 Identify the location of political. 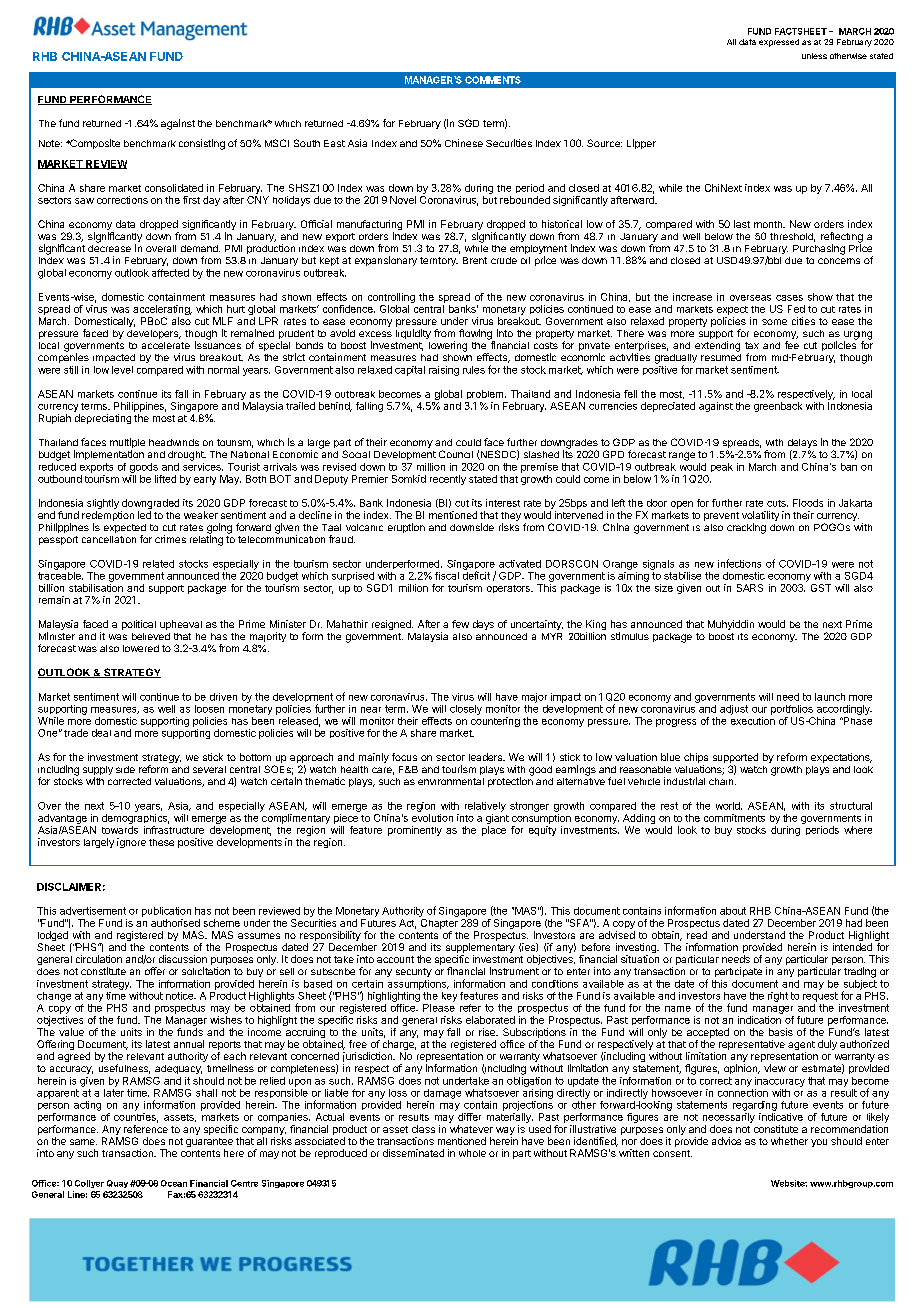
(139, 625).
